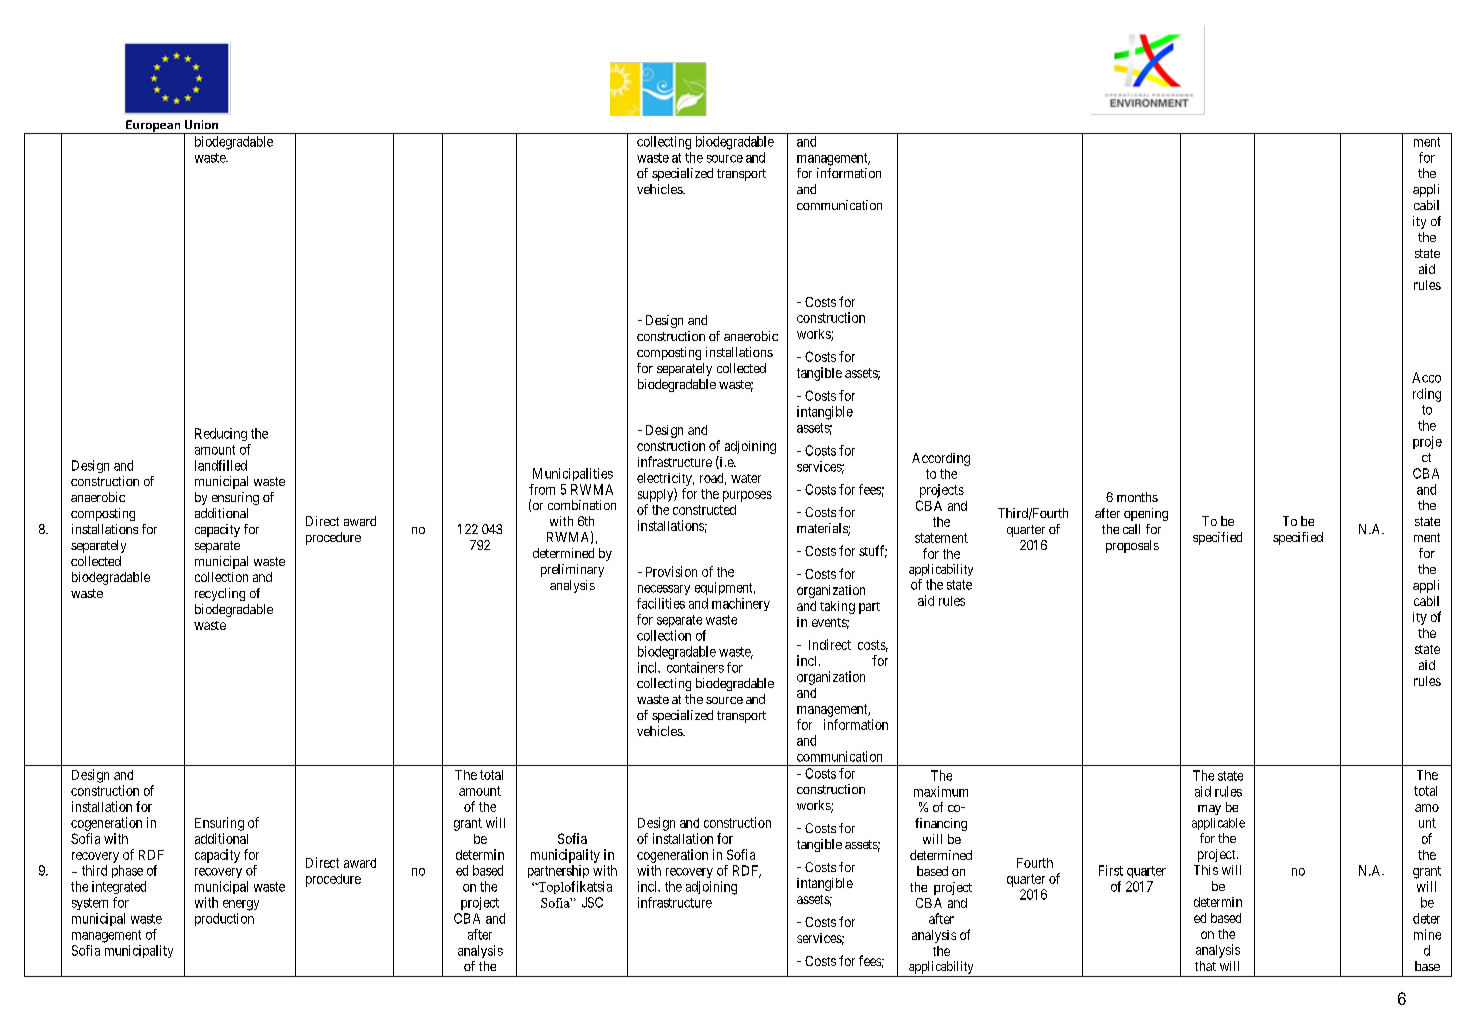 Image resolution: width=1461 pixels, height=1033 pixels. Describe the element at coordinates (127, 871) in the image. I see `phase` at that location.
